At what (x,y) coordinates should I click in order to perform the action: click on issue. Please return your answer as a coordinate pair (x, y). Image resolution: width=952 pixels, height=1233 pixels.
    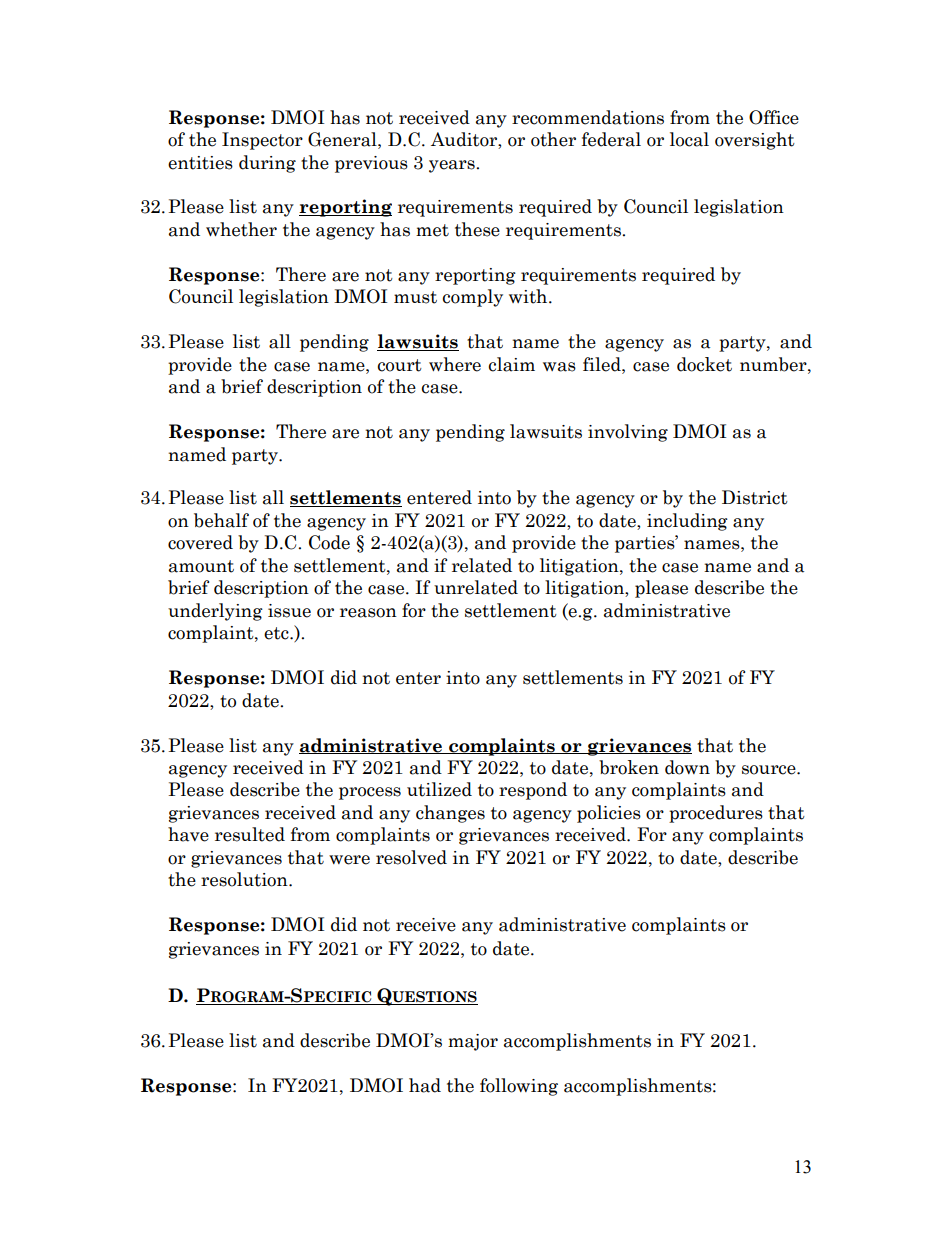
    Looking at the image, I should click on (289, 611).
